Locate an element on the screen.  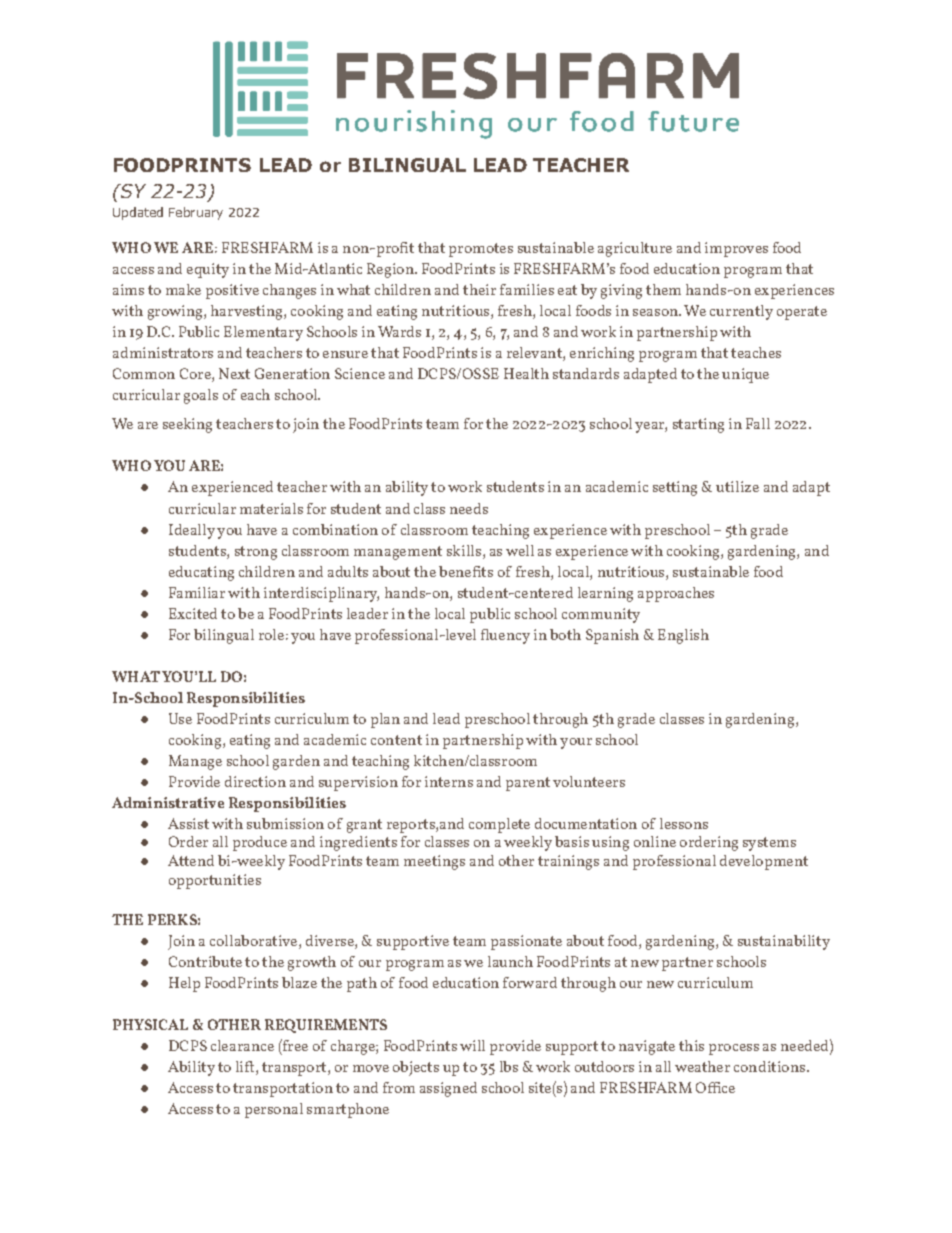
February is located at coordinates (196, 213).
